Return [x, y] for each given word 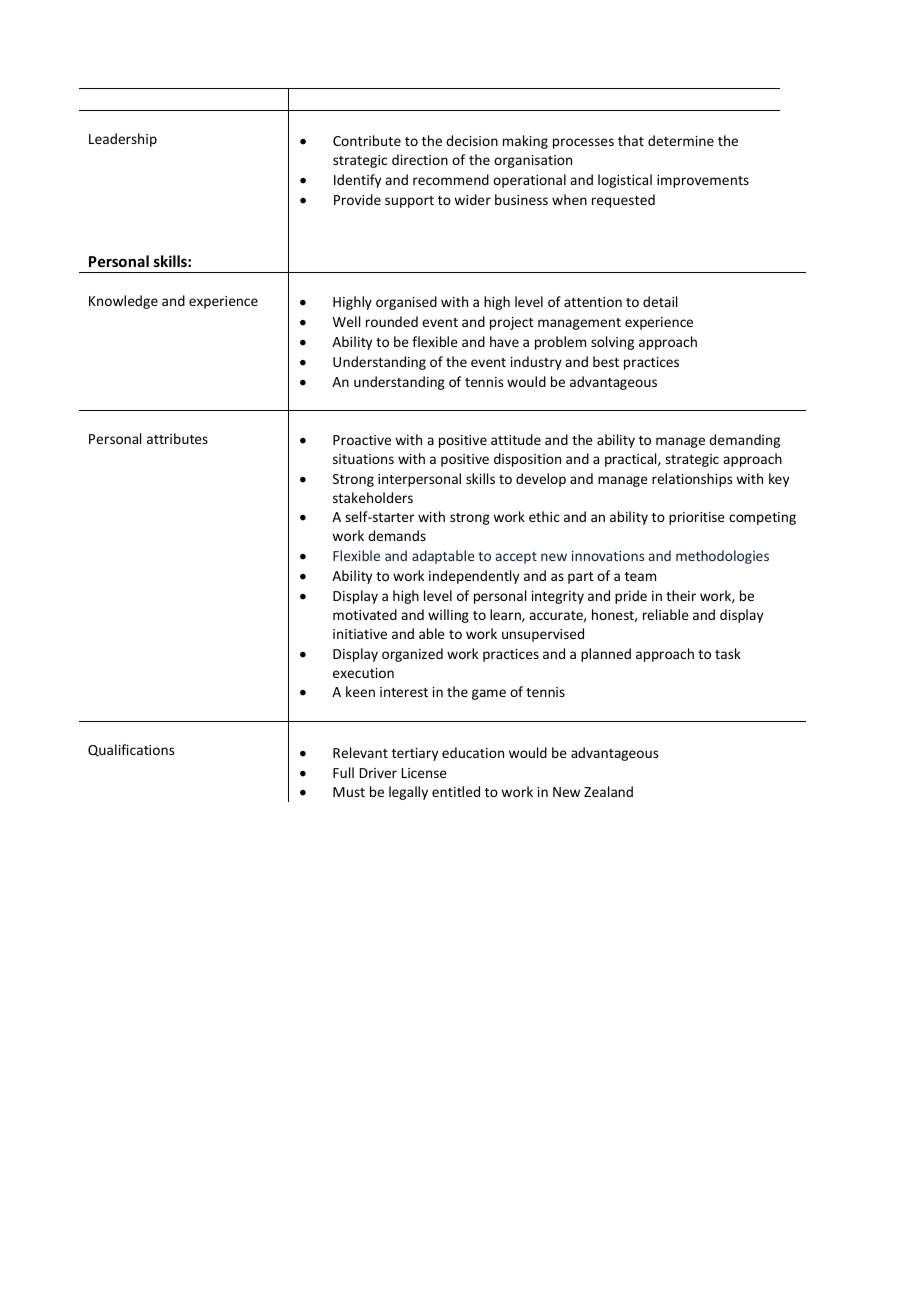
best [606, 361]
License [424, 773]
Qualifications [131, 750]
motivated [365, 614]
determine [681, 140]
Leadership [123, 140]
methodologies [722, 557]
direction [420, 159]
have [504, 341]
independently [474, 577]
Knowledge [123, 302]
